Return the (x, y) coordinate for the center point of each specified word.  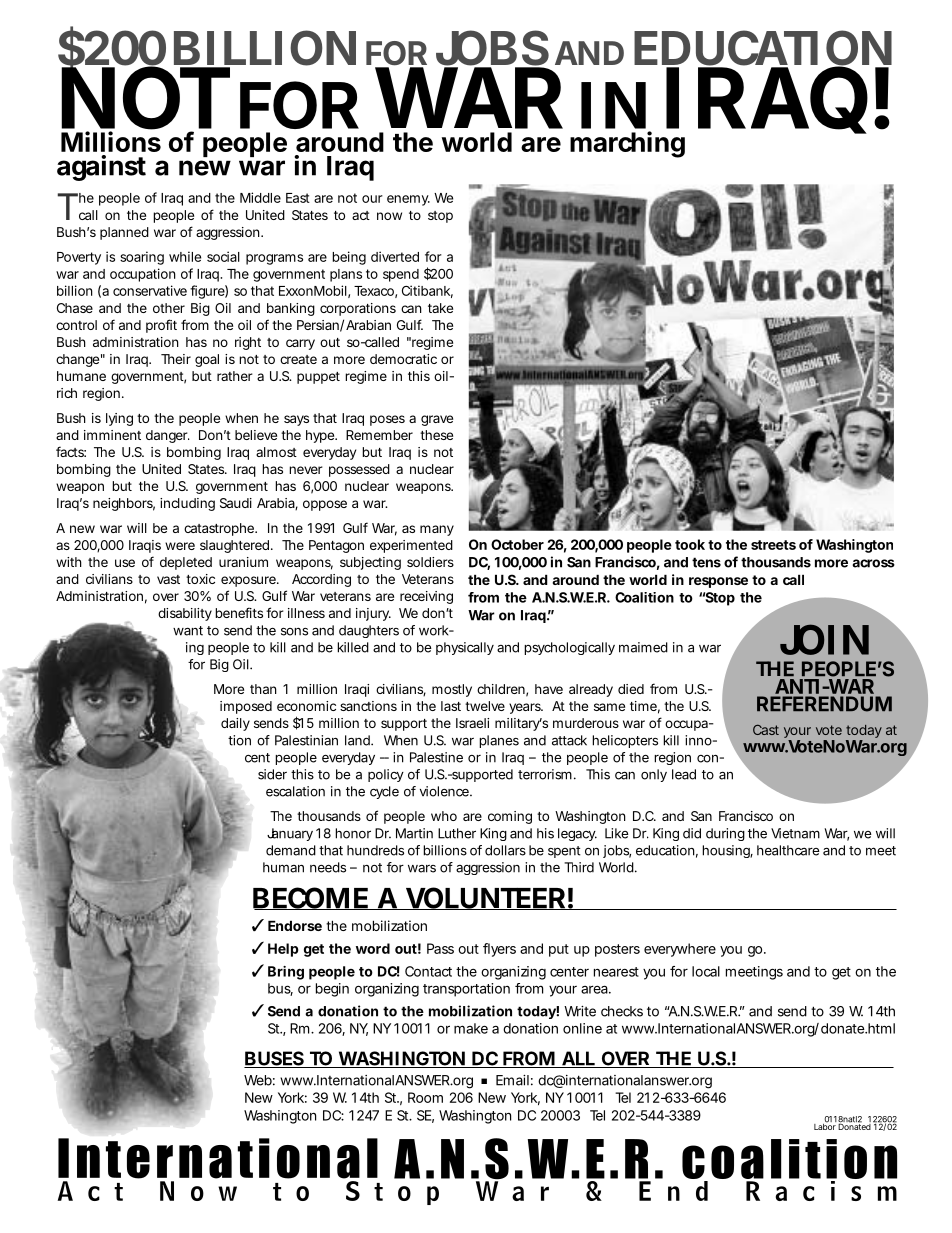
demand (291, 850)
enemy (408, 200)
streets (773, 545)
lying (119, 419)
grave (437, 420)
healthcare (788, 850)
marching (627, 144)
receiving (426, 597)
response (718, 582)
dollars (505, 850)
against (101, 168)
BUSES (274, 1059)
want (188, 631)
